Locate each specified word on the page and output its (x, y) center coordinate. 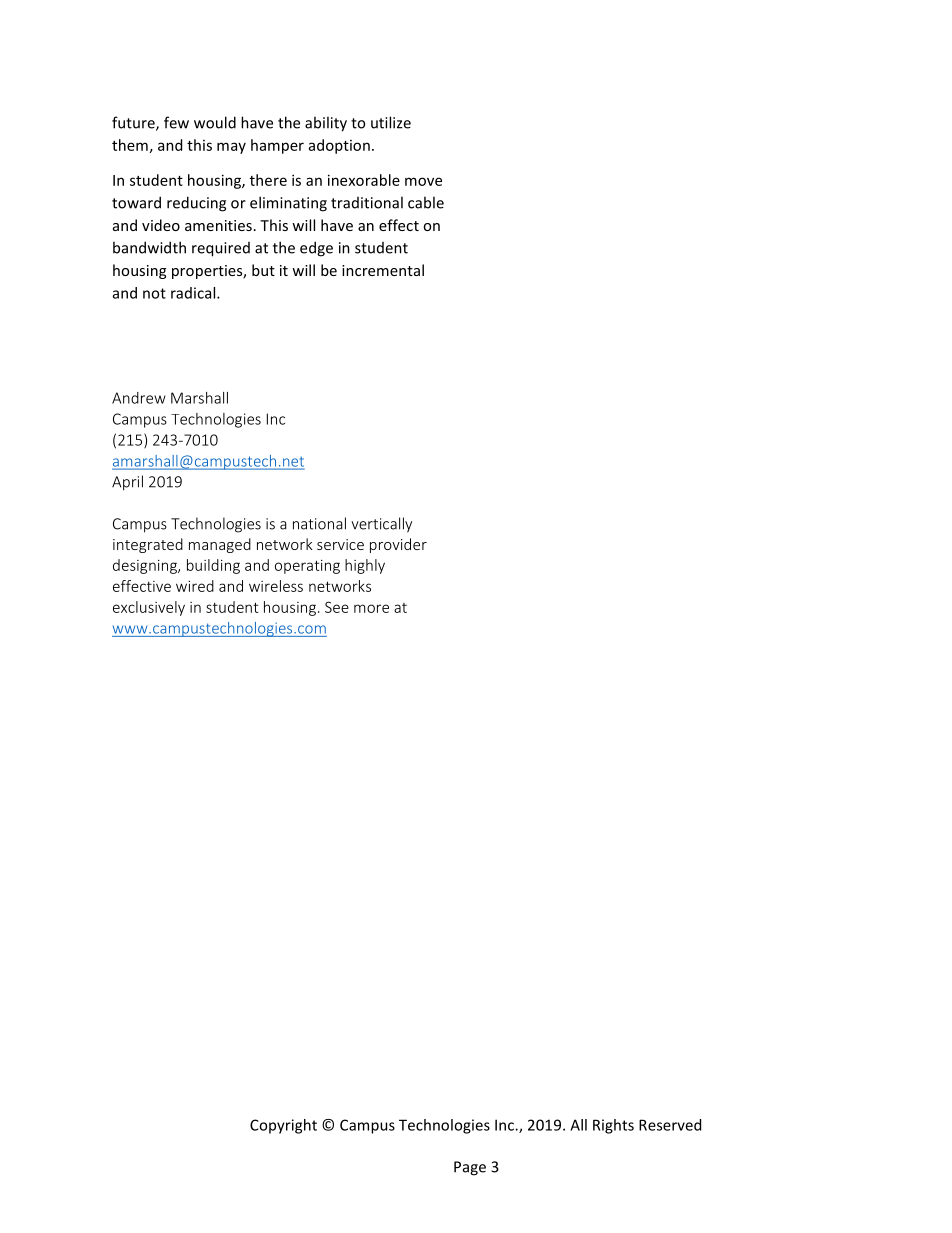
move (423, 181)
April (127, 483)
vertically (381, 525)
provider (398, 545)
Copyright (283, 1126)
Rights (613, 1126)
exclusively (149, 608)
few (176, 122)
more (371, 608)
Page (470, 1168)
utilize (391, 122)
